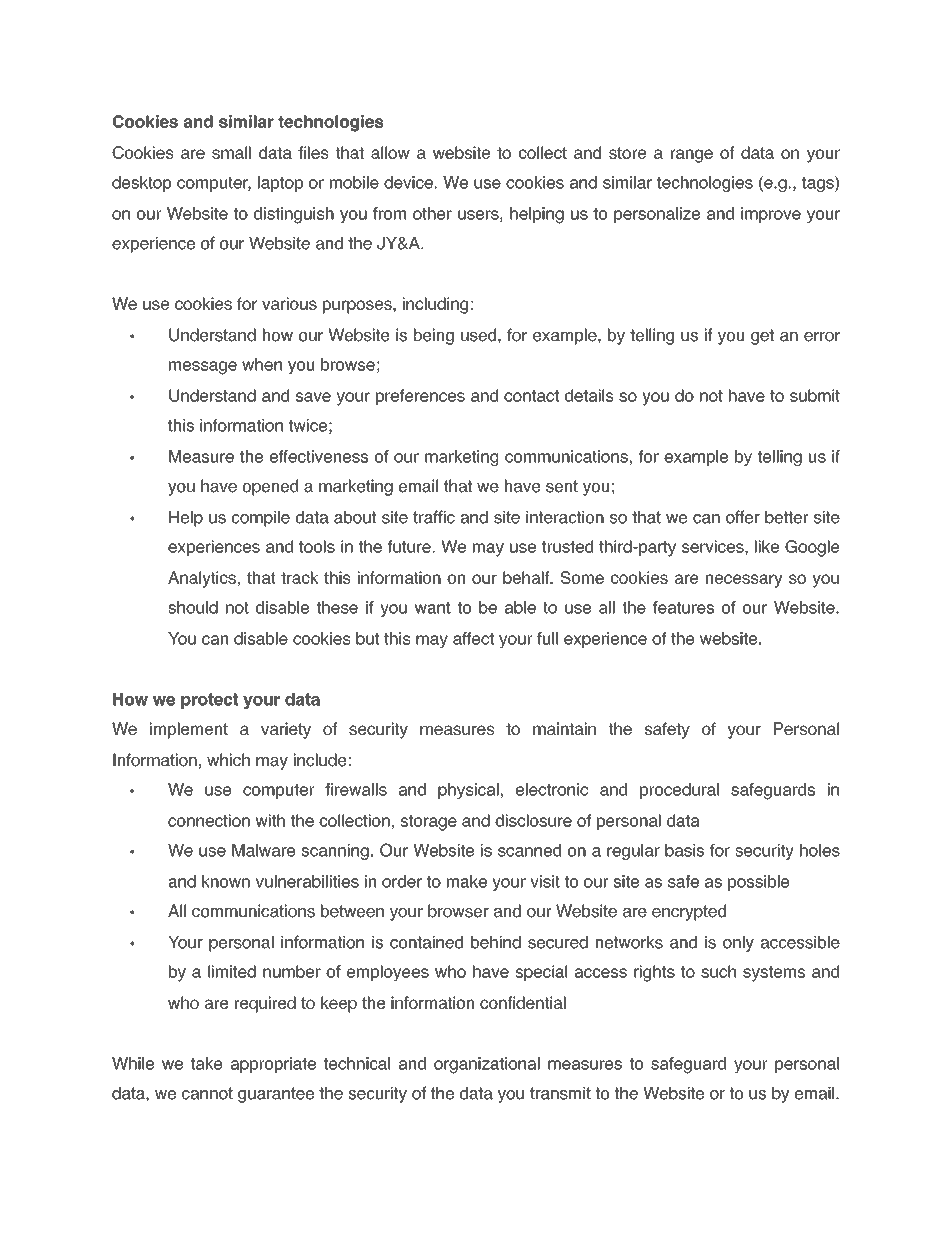  What do you see at coordinates (207, 1063) in the page?
I see `take` at bounding box center [207, 1063].
